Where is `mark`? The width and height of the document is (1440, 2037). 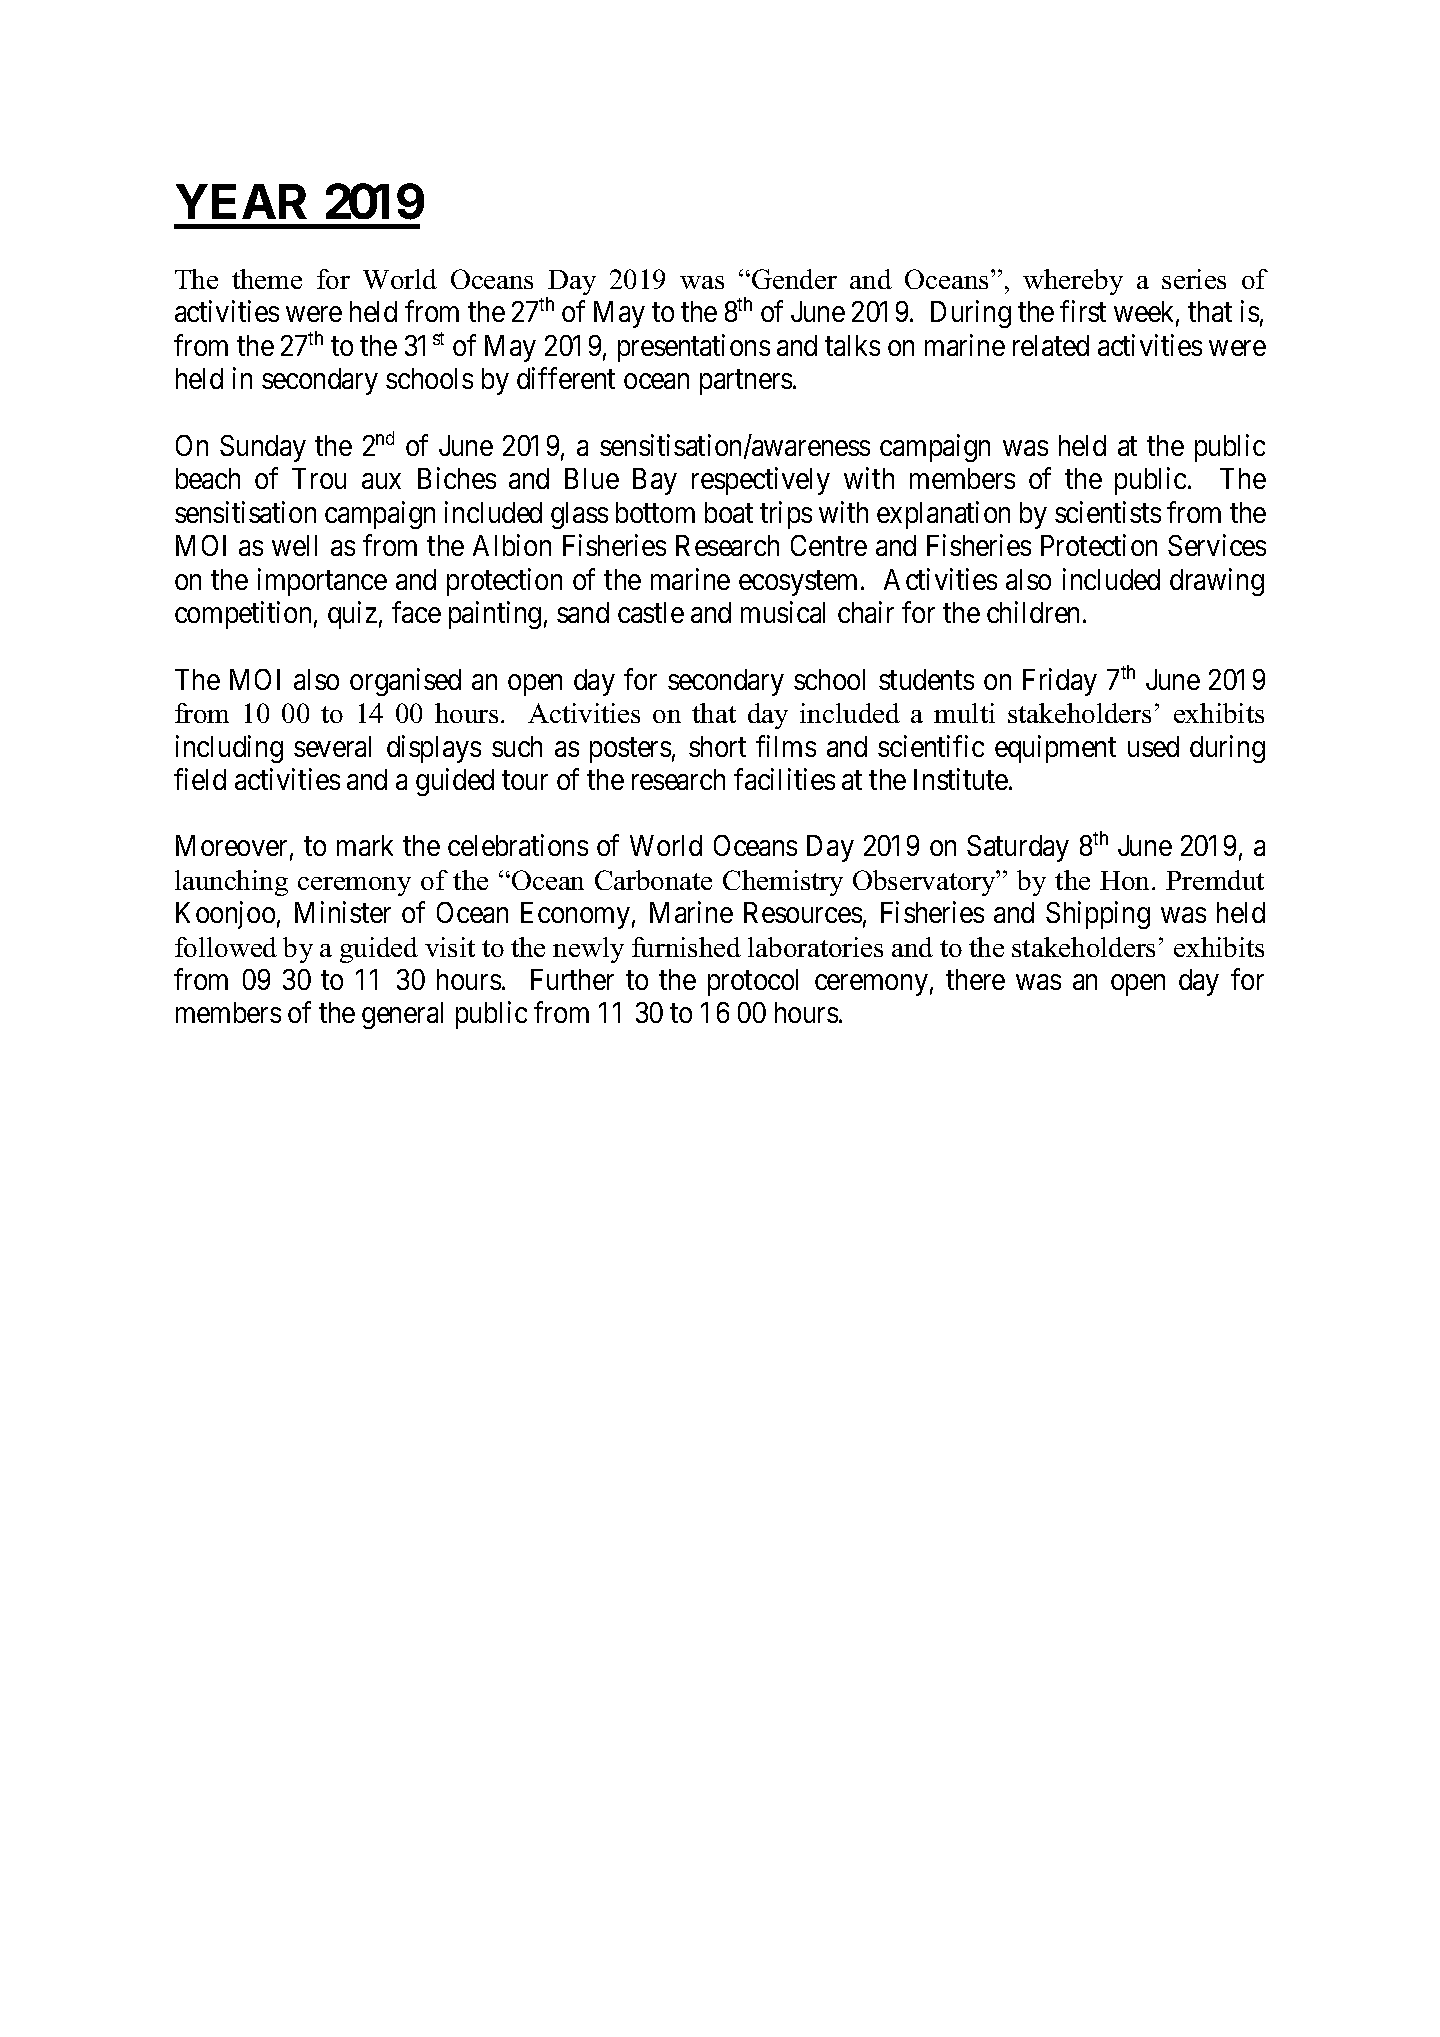
mark is located at coordinates (365, 845).
